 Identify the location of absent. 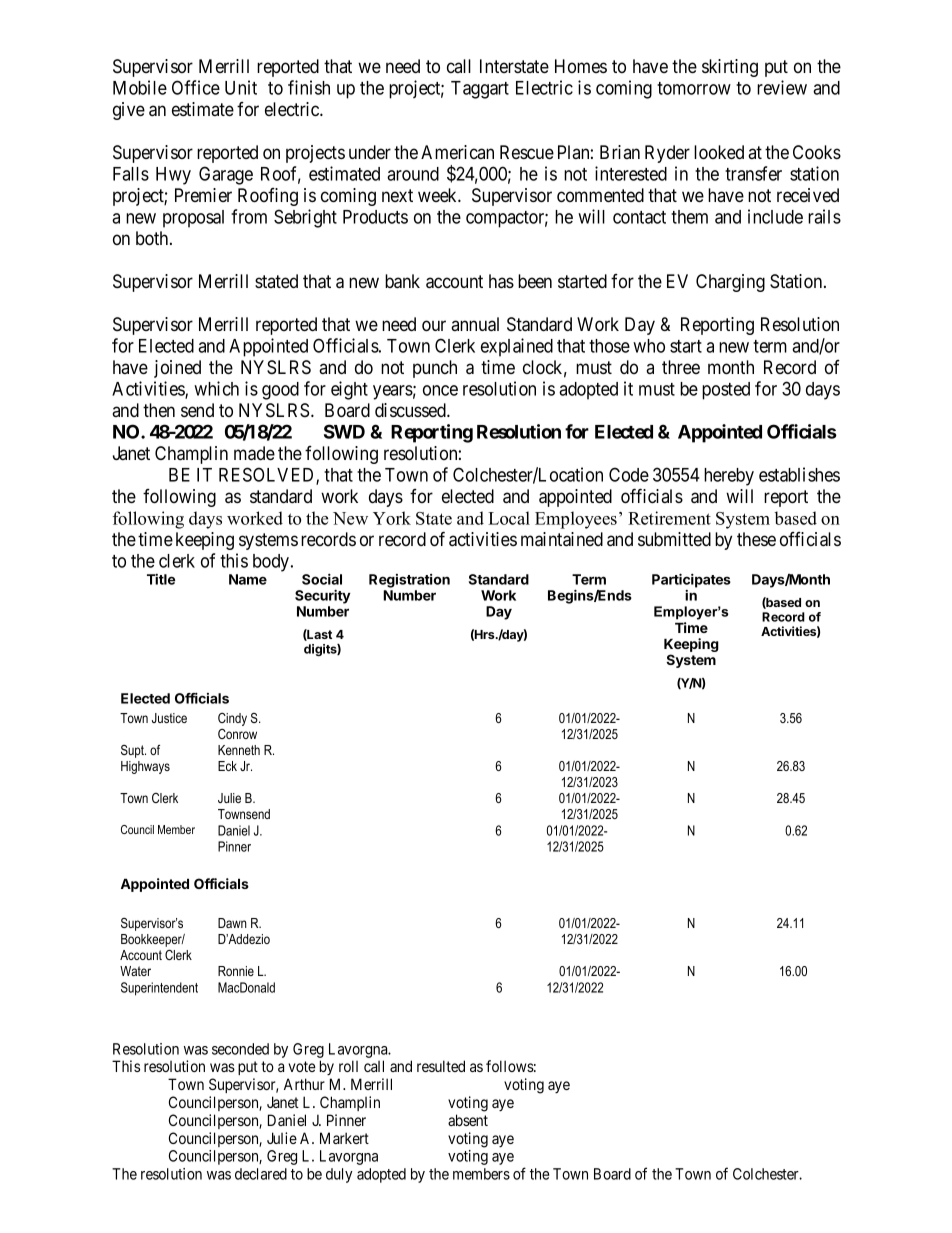
(468, 1120).
